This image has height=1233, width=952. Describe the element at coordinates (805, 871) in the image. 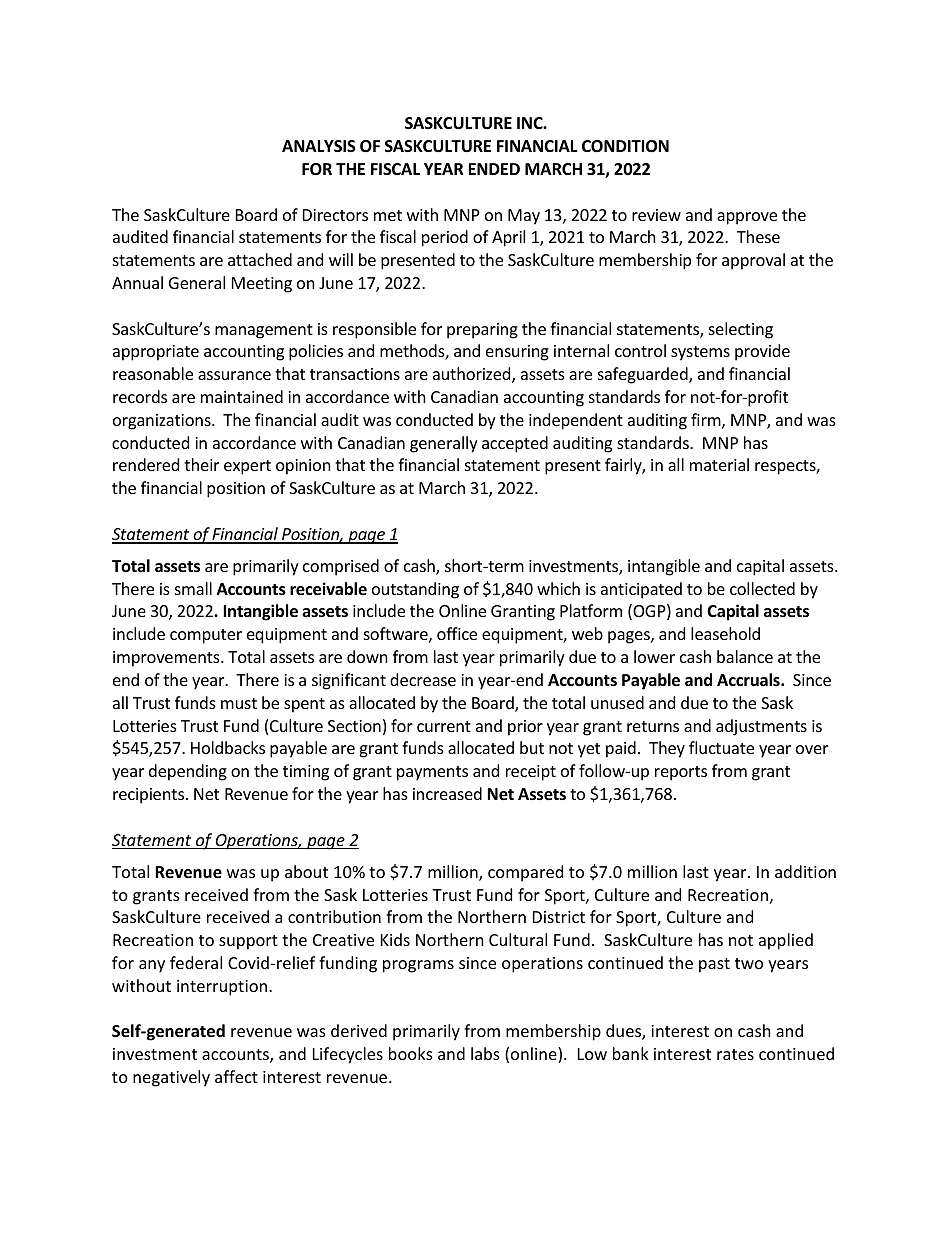

I see `addition` at that location.
